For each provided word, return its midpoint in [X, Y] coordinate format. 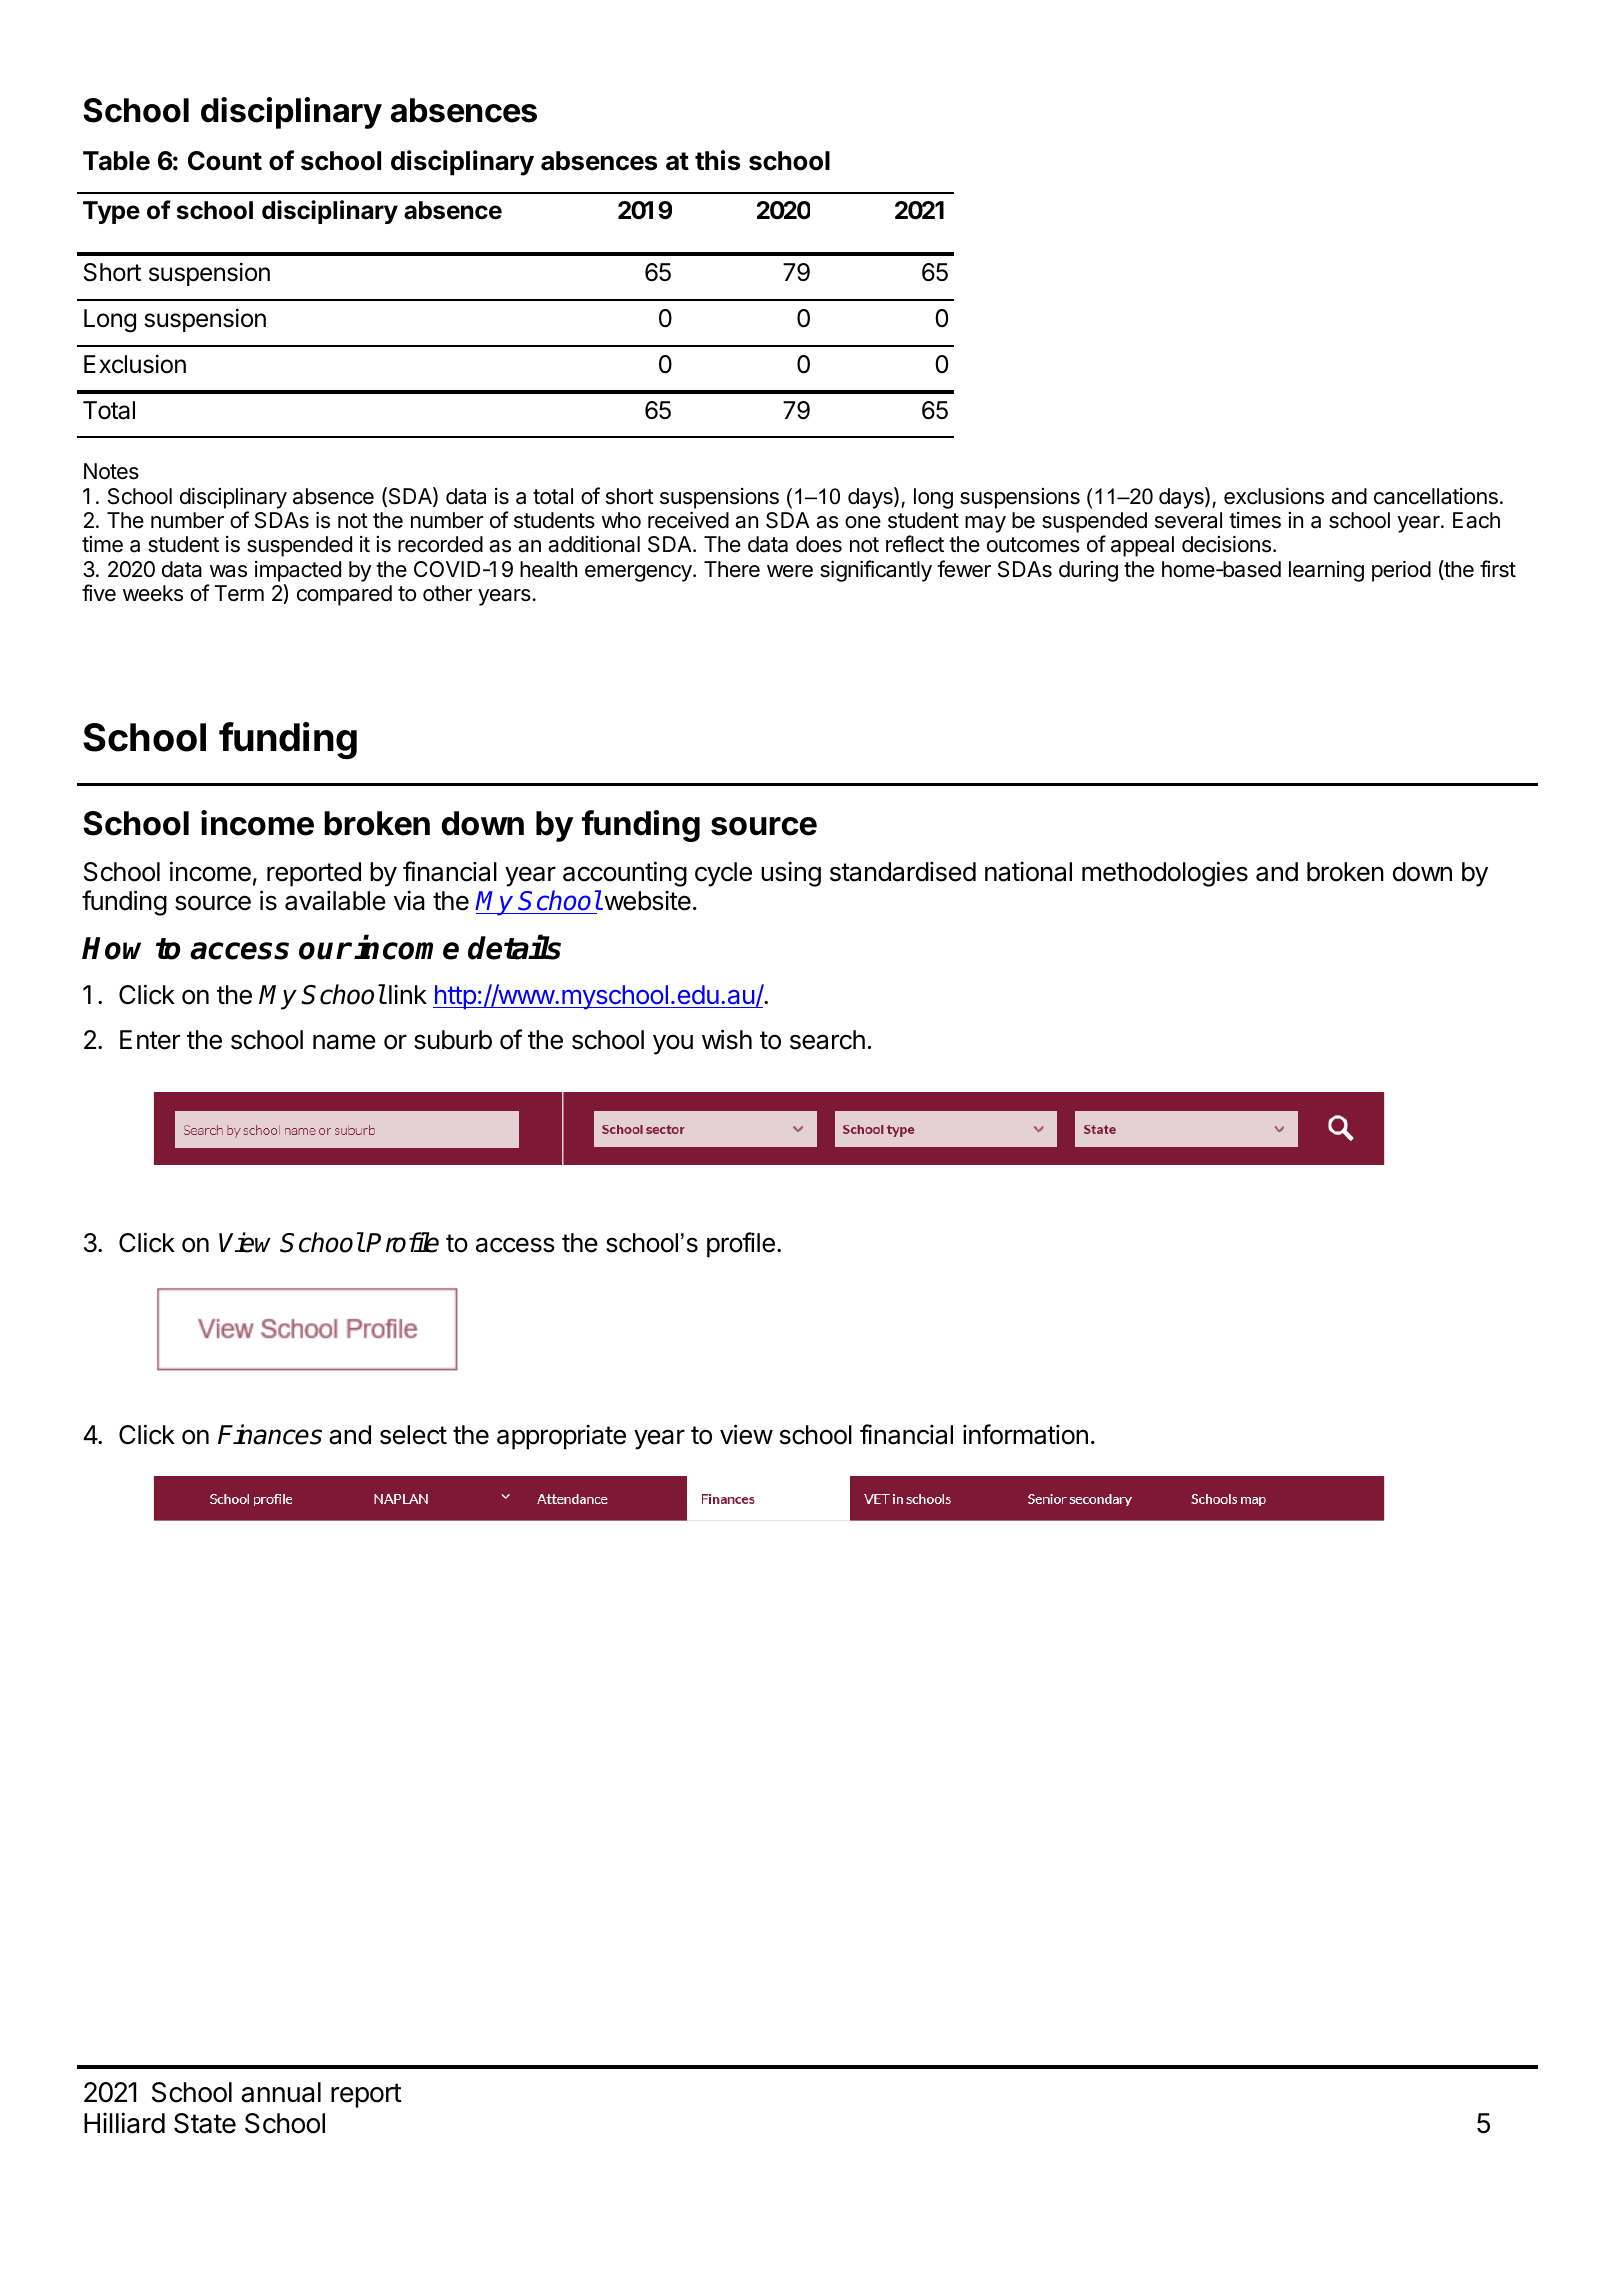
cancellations [1436, 496]
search [827, 1040]
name [344, 1042]
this [717, 160]
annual [281, 2092]
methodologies [1165, 874]
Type [111, 212]
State [205, 2123]
